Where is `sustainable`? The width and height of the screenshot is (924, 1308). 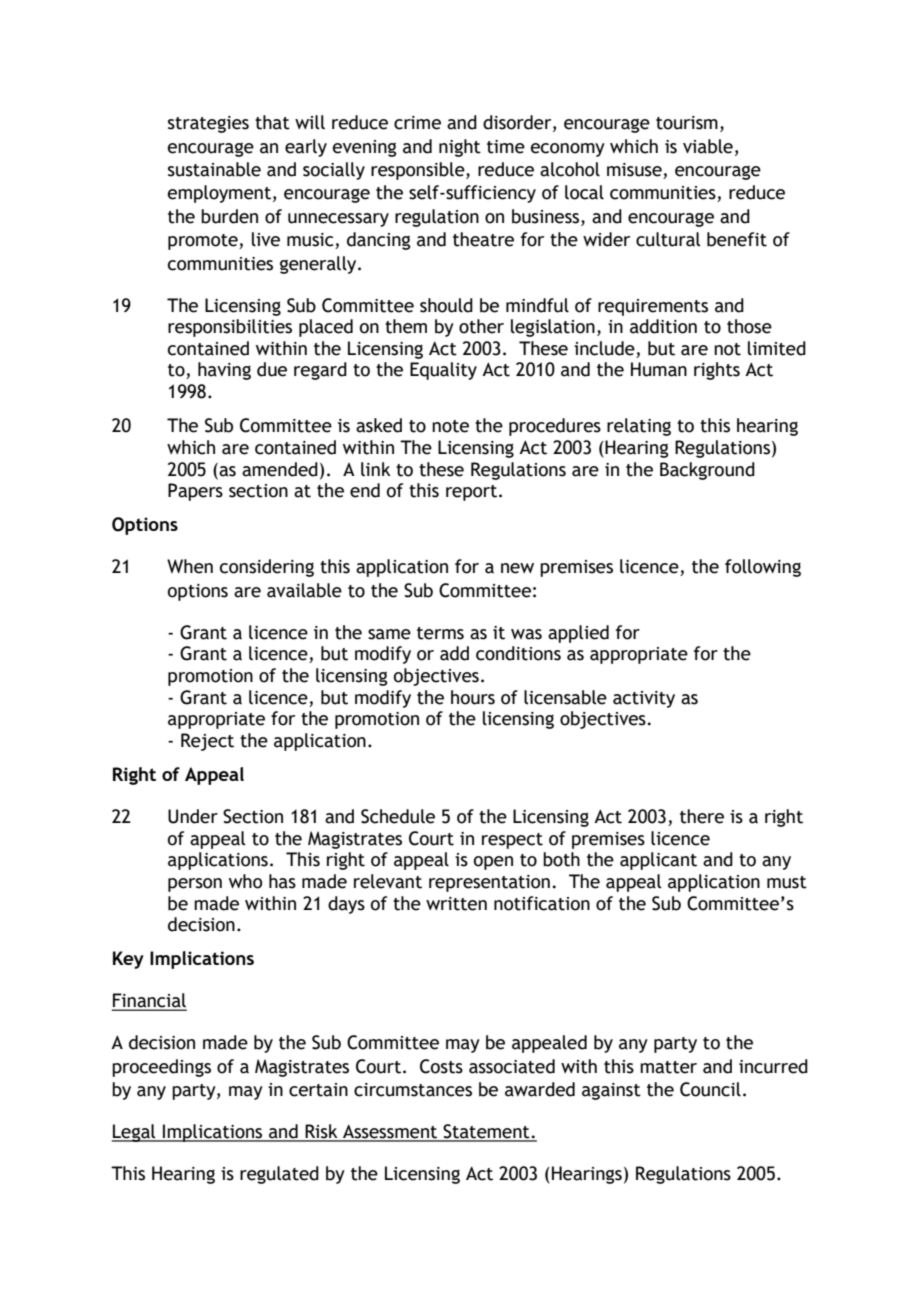 sustainable is located at coordinates (214, 169).
